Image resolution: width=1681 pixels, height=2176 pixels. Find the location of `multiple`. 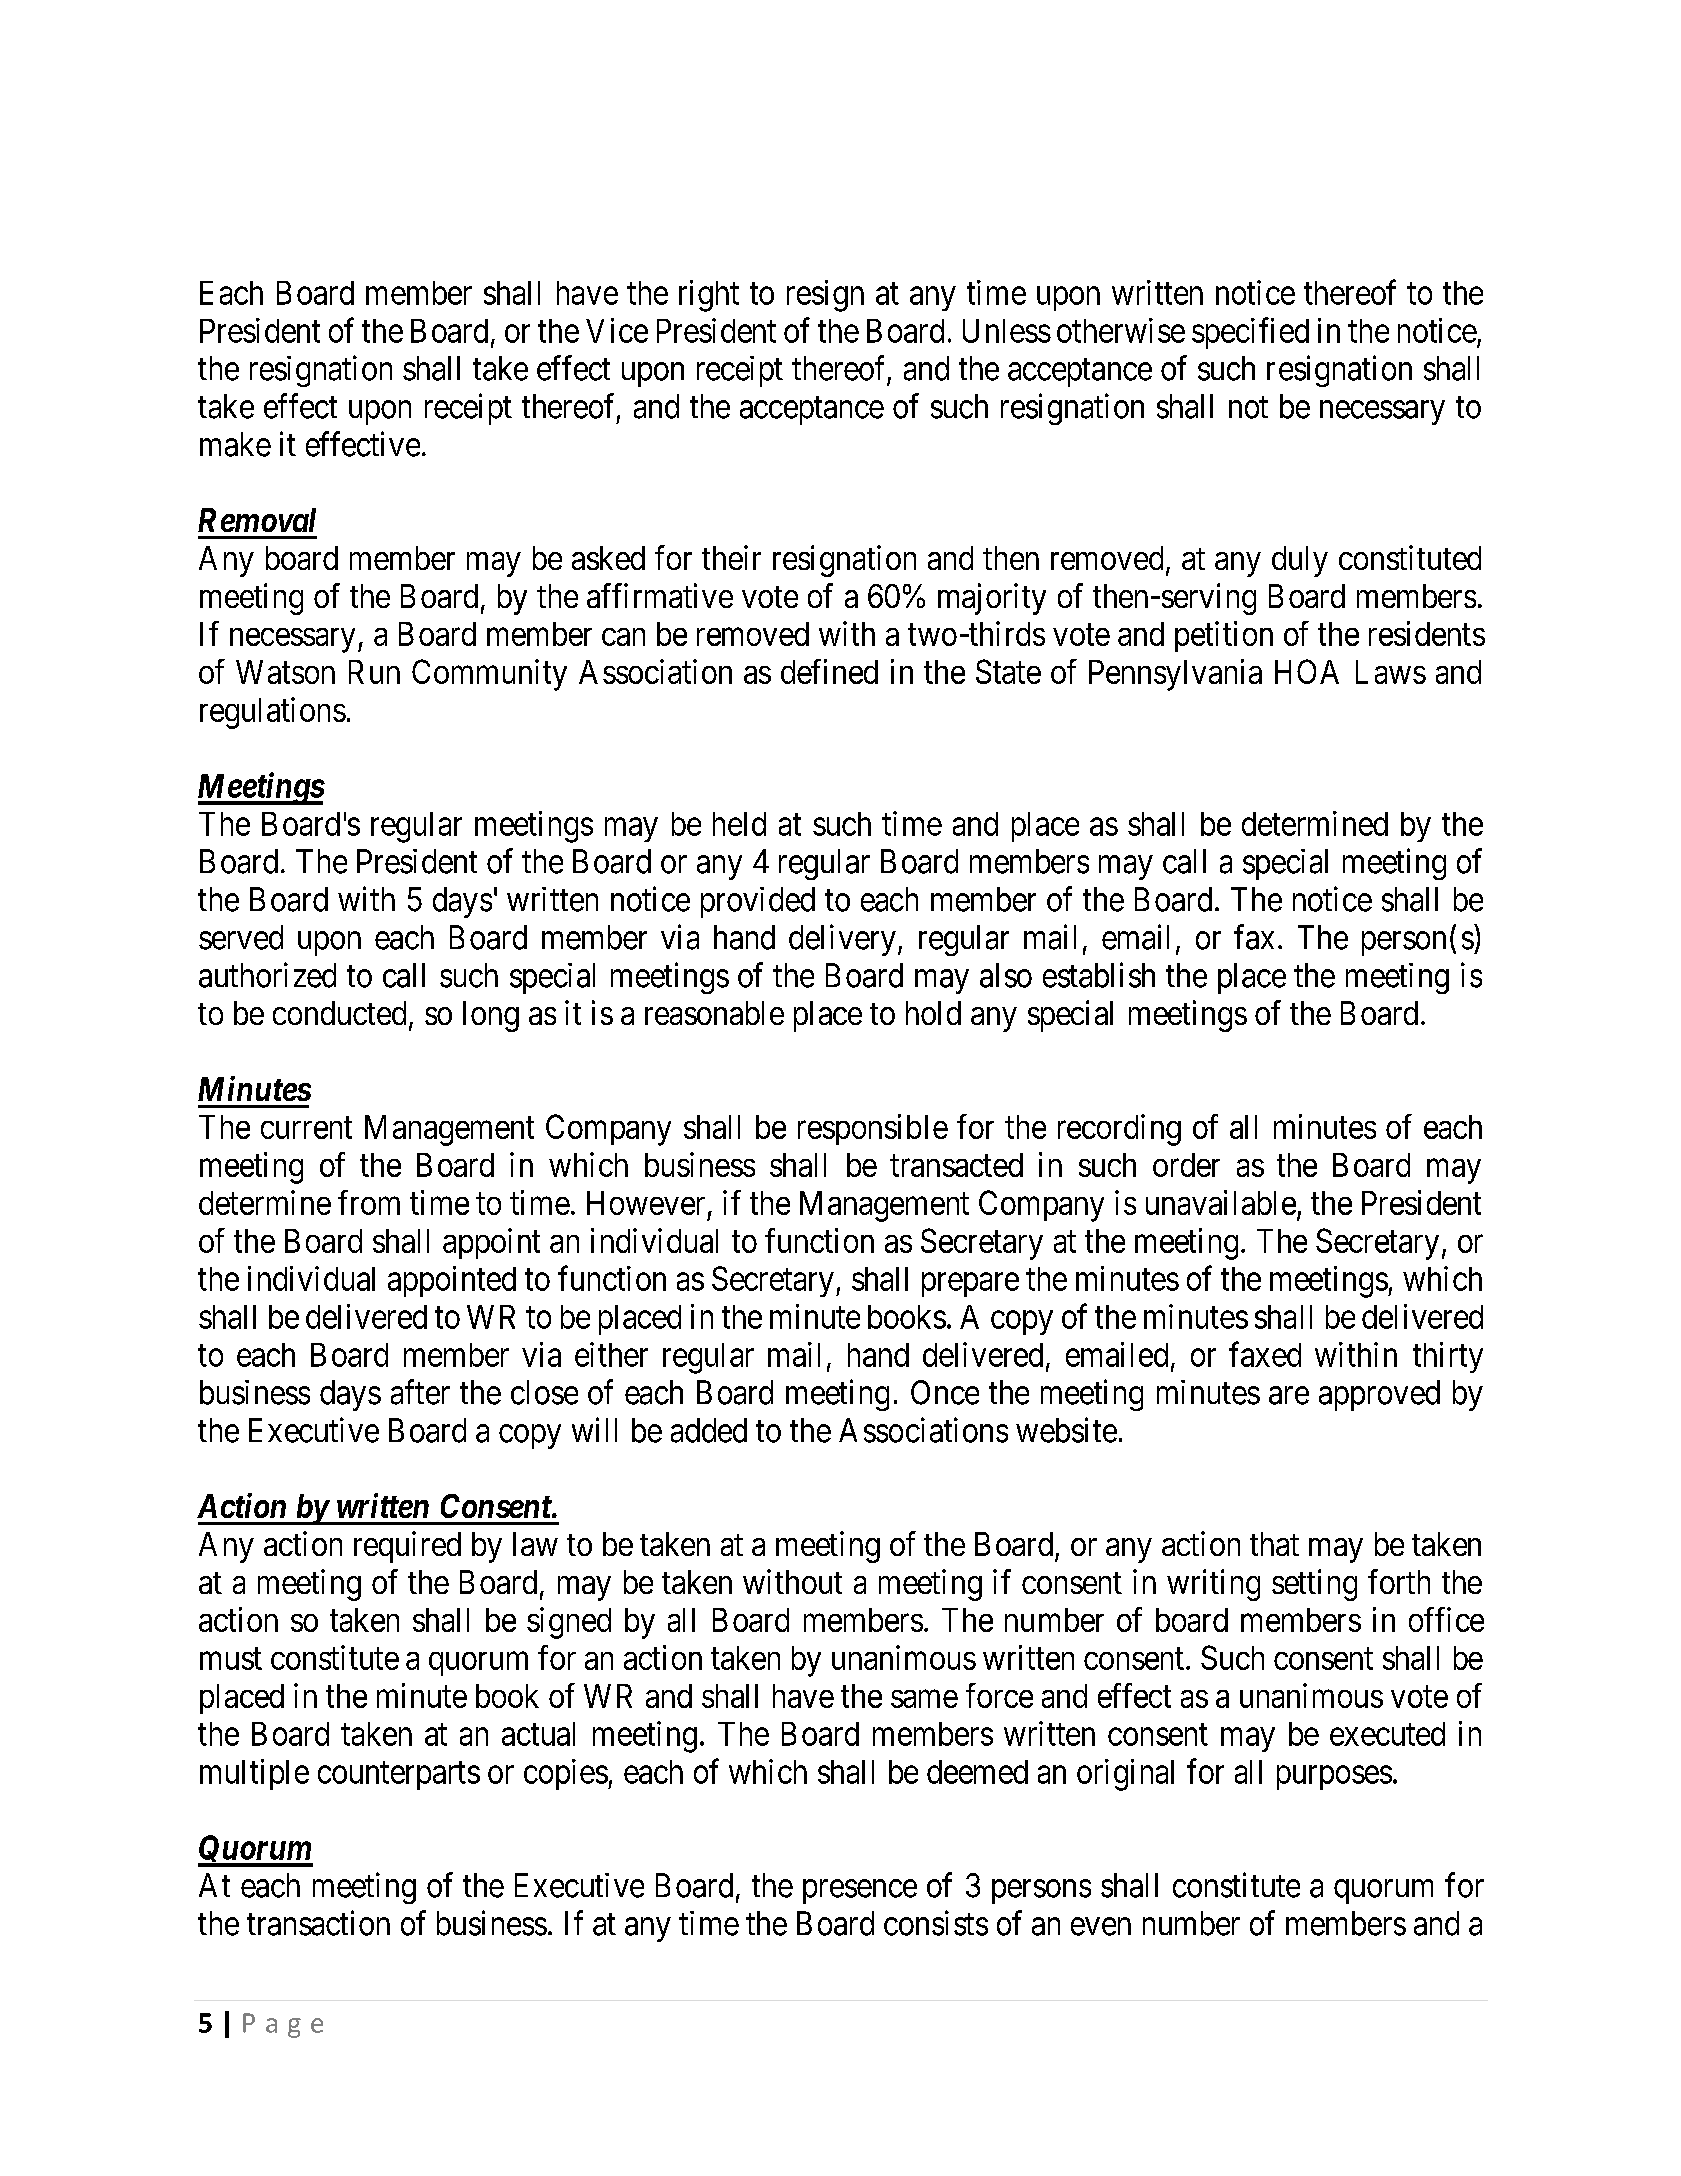

multiple is located at coordinates (254, 1774).
